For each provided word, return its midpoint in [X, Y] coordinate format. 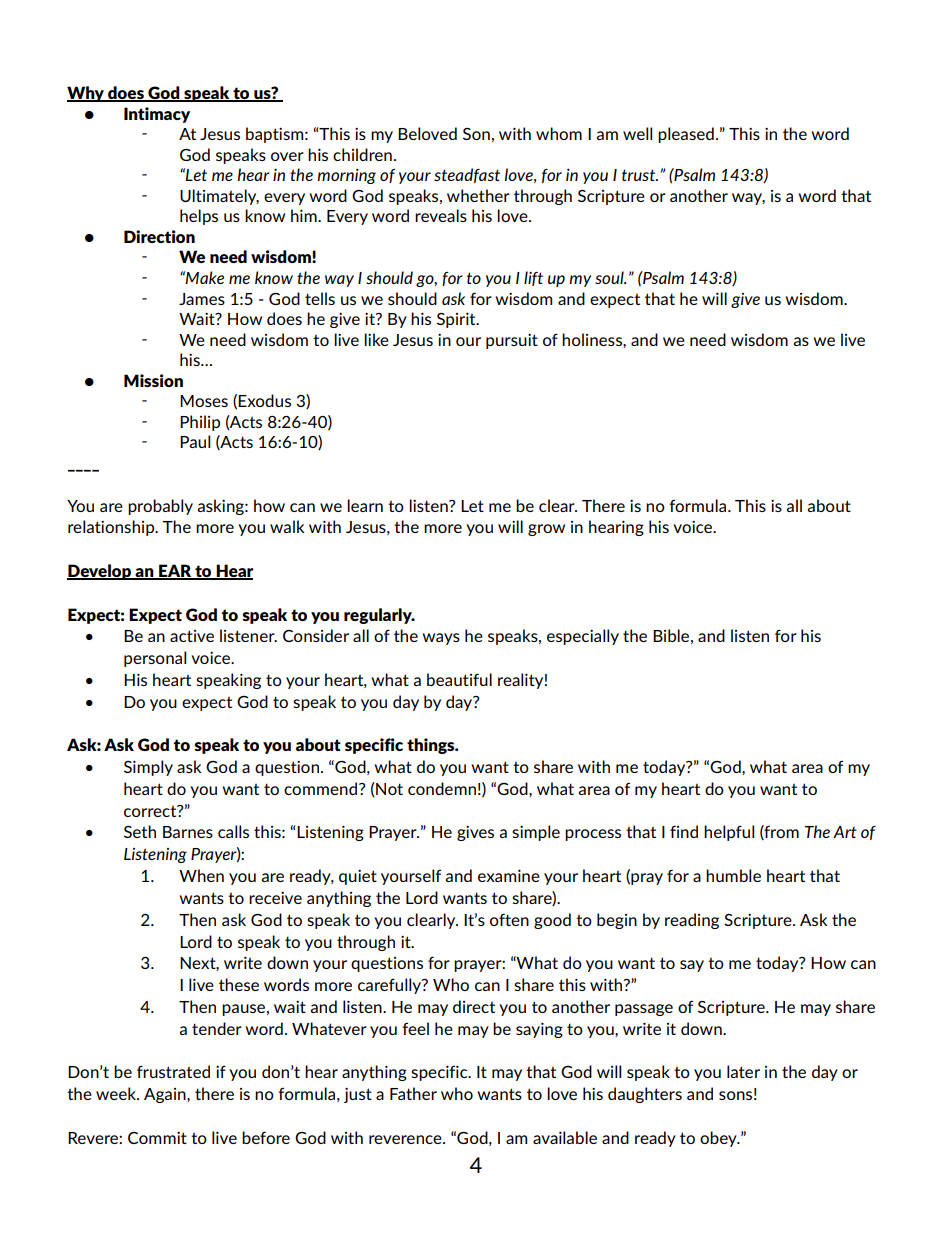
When [201, 875]
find [684, 831]
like [376, 339]
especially [583, 637]
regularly [379, 616]
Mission [153, 380]
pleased [686, 135]
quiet [358, 877]
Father [413, 1093]
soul [610, 277]
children [362, 154]
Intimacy [157, 115]
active [192, 636]
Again [166, 1095]
